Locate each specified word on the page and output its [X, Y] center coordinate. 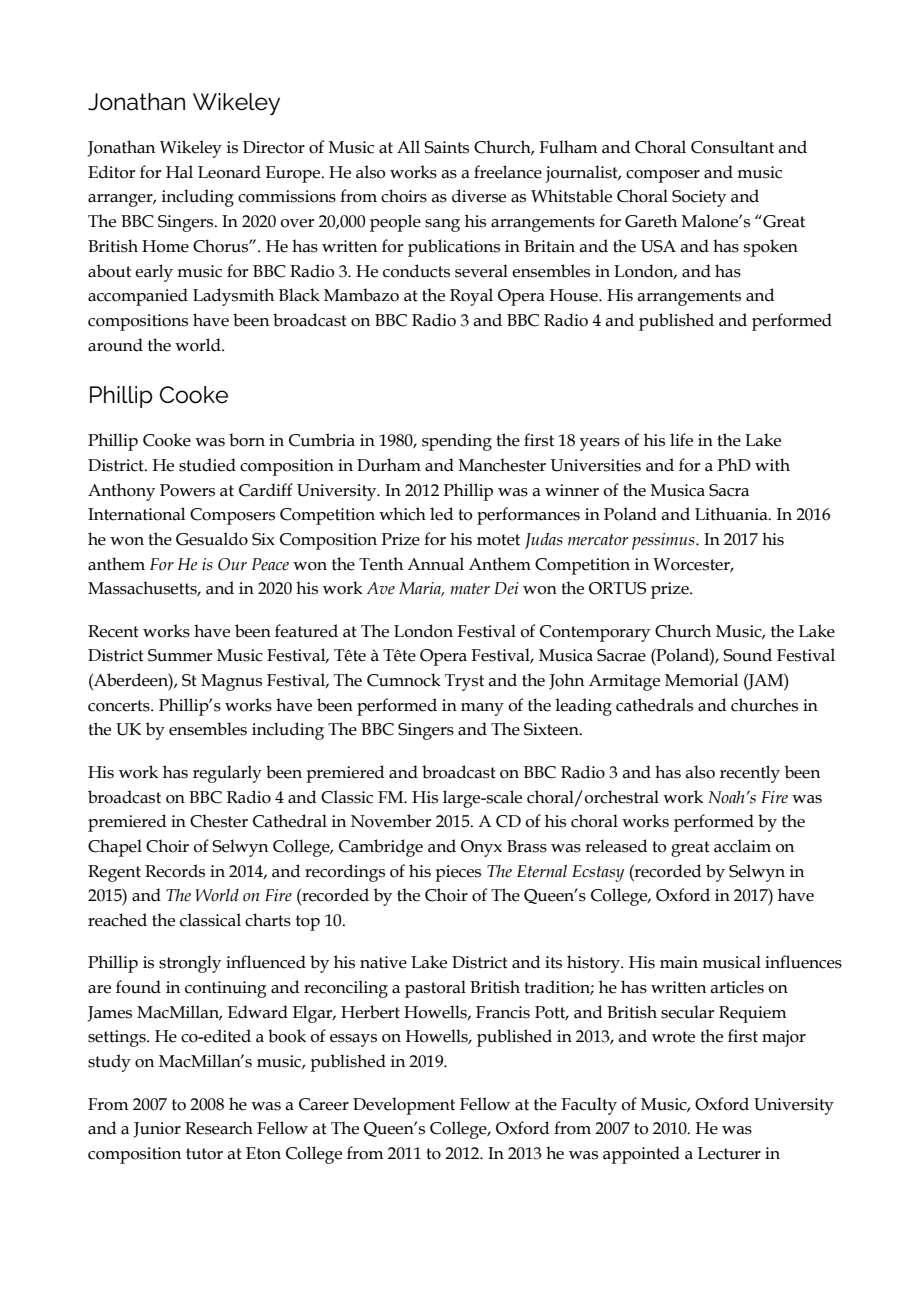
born [247, 440]
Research [219, 1128]
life [681, 440]
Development [404, 1106]
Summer [180, 655]
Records [175, 871]
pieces [458, 873]
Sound [747, 655]
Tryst [464, 682]
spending [457, 442]
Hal [179, 172]
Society [699, 198]
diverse [479, 196]
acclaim [742, 846]
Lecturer [729, 1153]
